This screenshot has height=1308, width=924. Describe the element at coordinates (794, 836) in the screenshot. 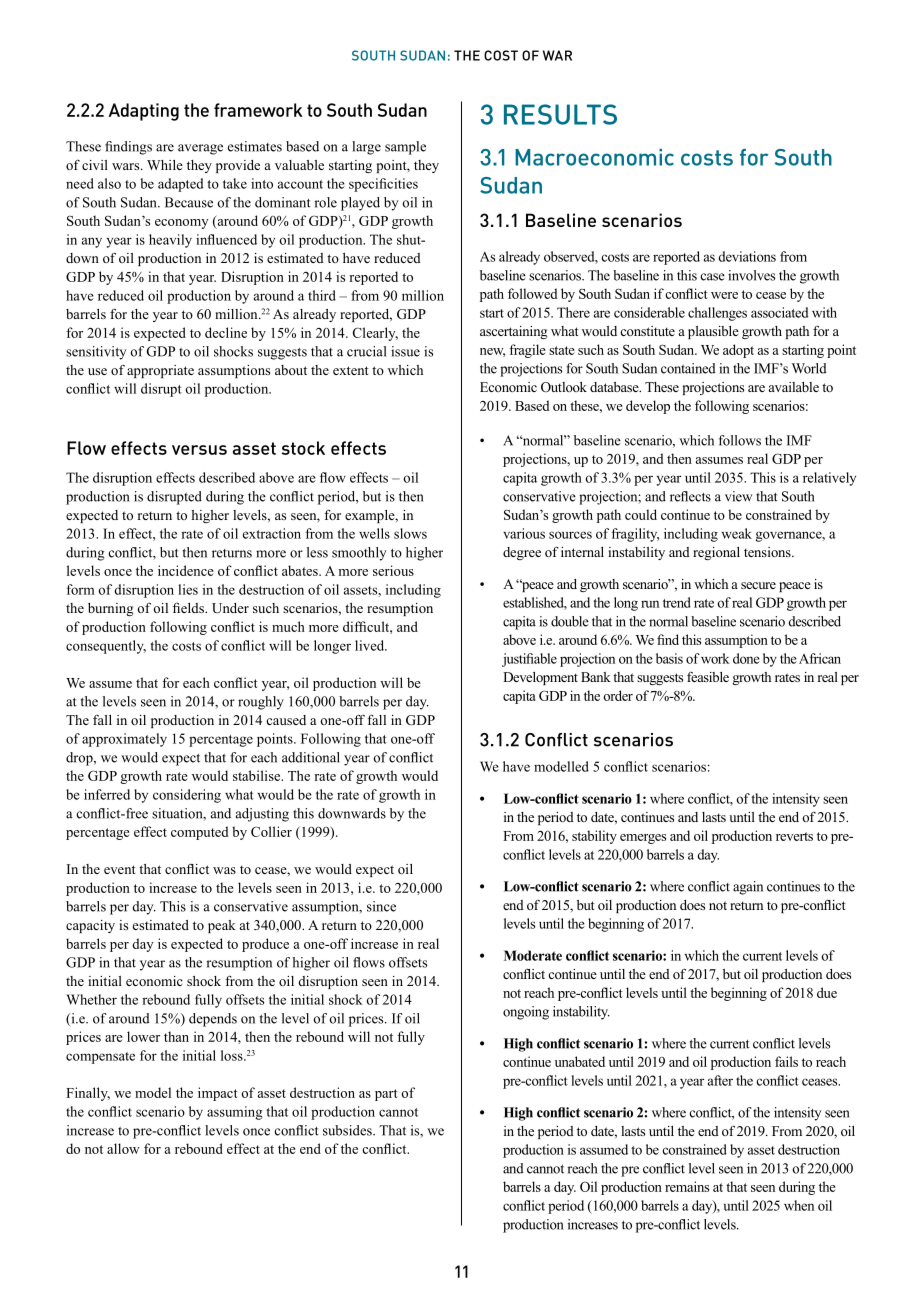

I see `reverts` at that location.
